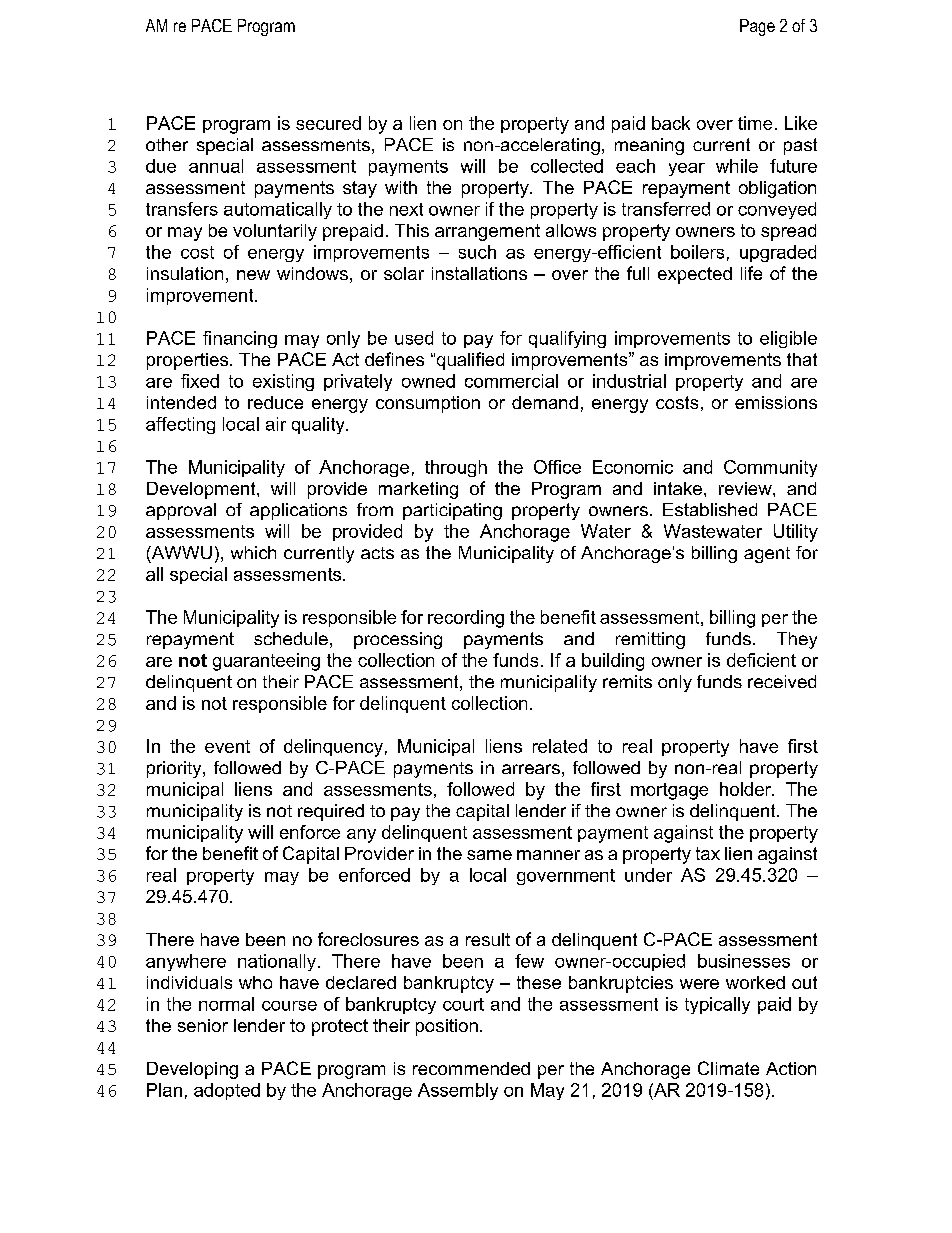 The width and height of the page is (952, 1233). Describe the element at coordinates (567, 166) in the page. I see `collected` at that location.
